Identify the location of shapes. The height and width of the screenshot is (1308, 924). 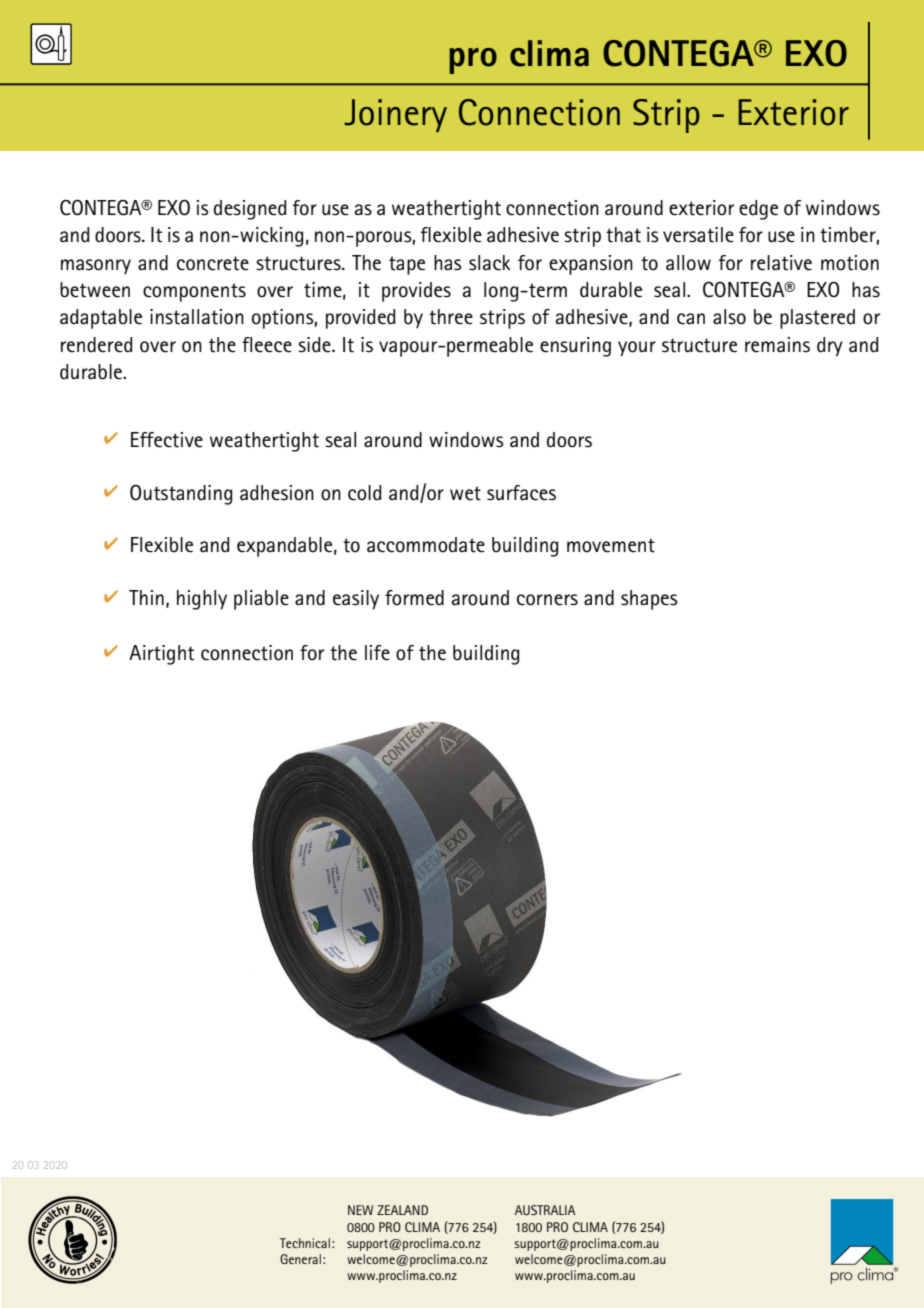
(649, 600).
